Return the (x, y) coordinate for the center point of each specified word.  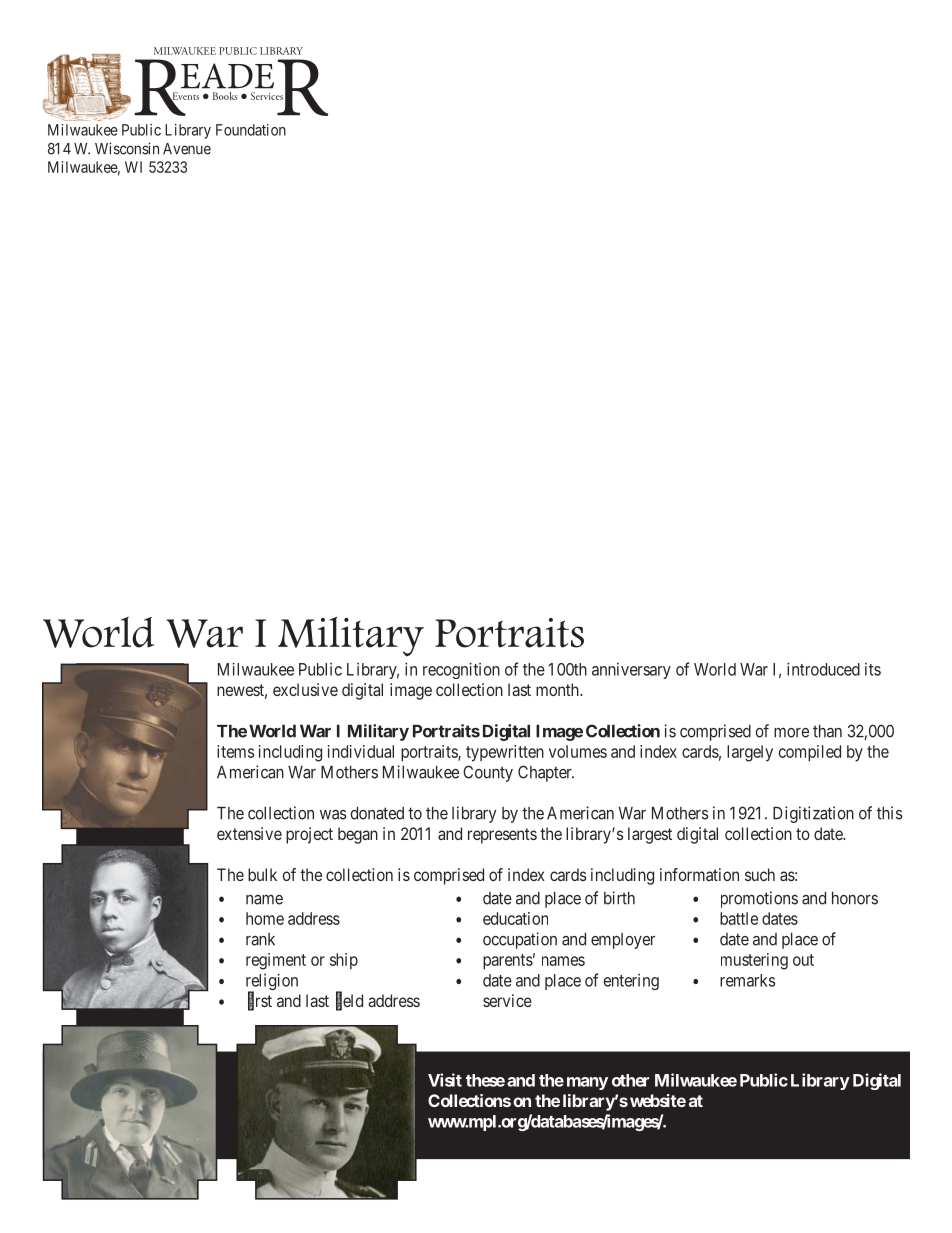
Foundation (251, 130)
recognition (461, 670)
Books (225, 96)
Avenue (187, 149)
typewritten (505, 753)
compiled (810, 753)
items (235, 751)
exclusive (305, 689)
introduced (823, 669)
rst (264, 1001)
